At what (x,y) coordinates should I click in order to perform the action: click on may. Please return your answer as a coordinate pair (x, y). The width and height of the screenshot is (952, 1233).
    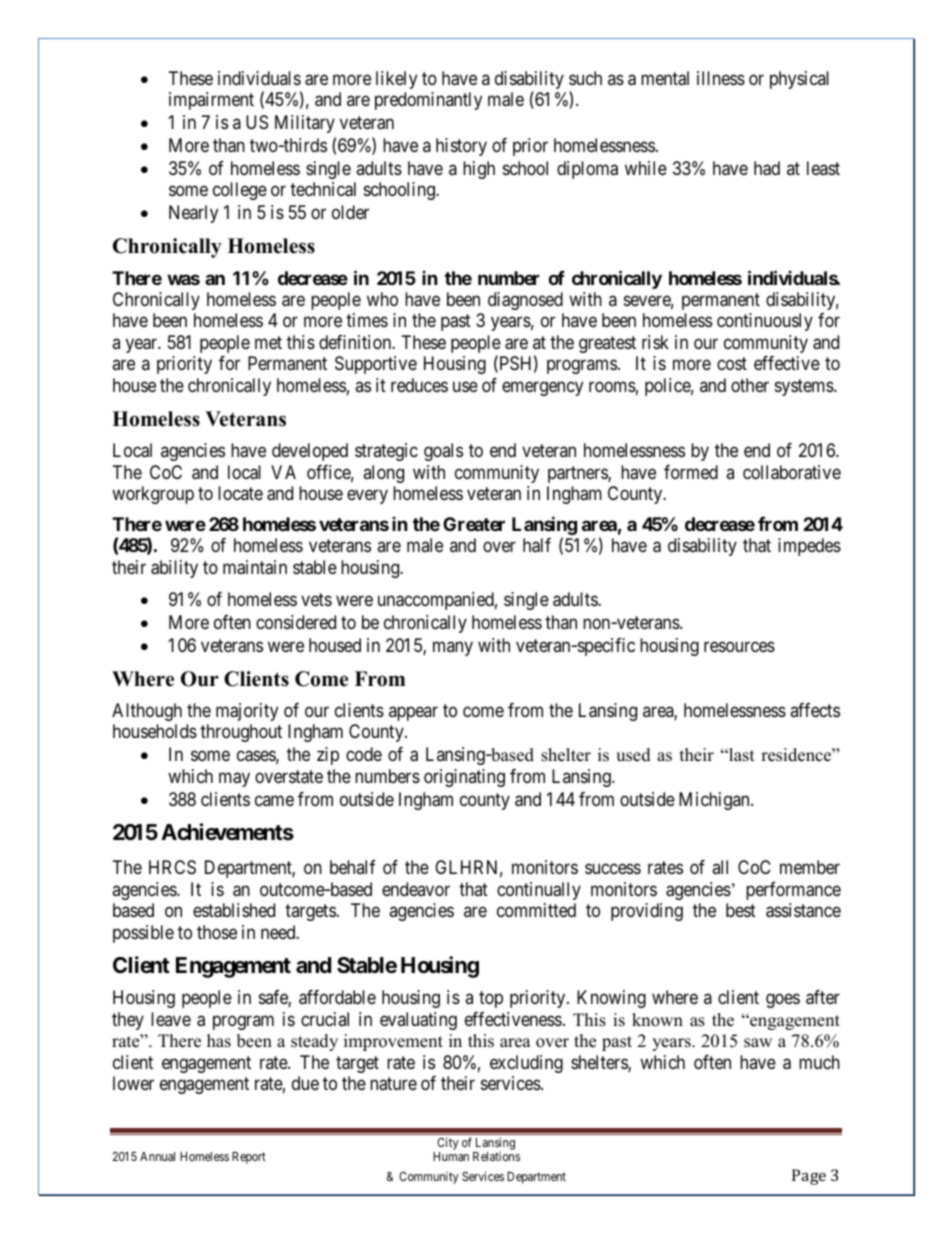
    Looking at the image, I should click on (234, 779).
